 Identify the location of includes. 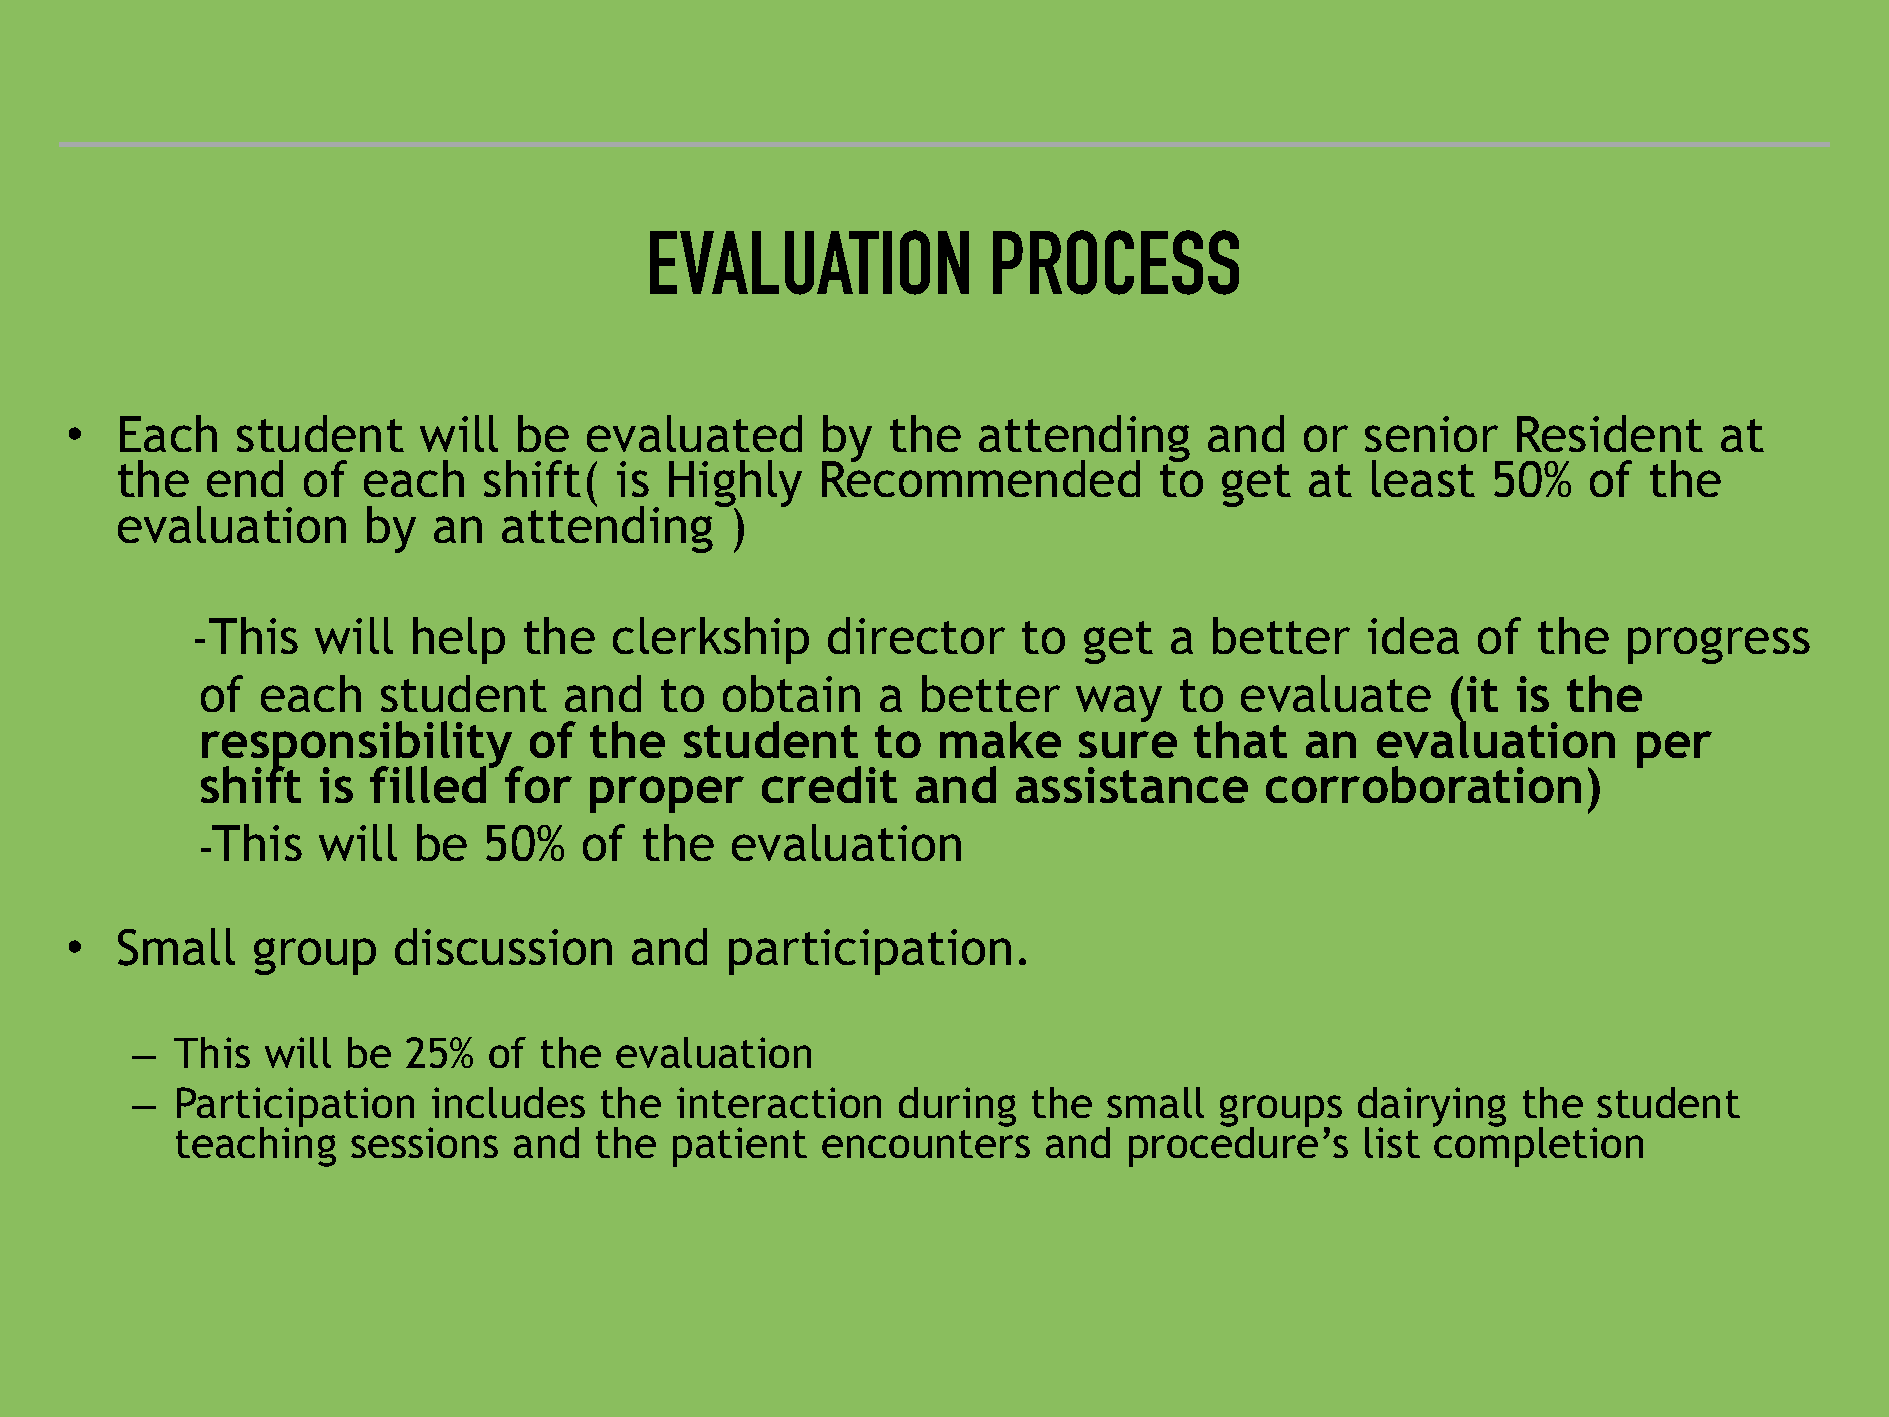
(508, 1102).
